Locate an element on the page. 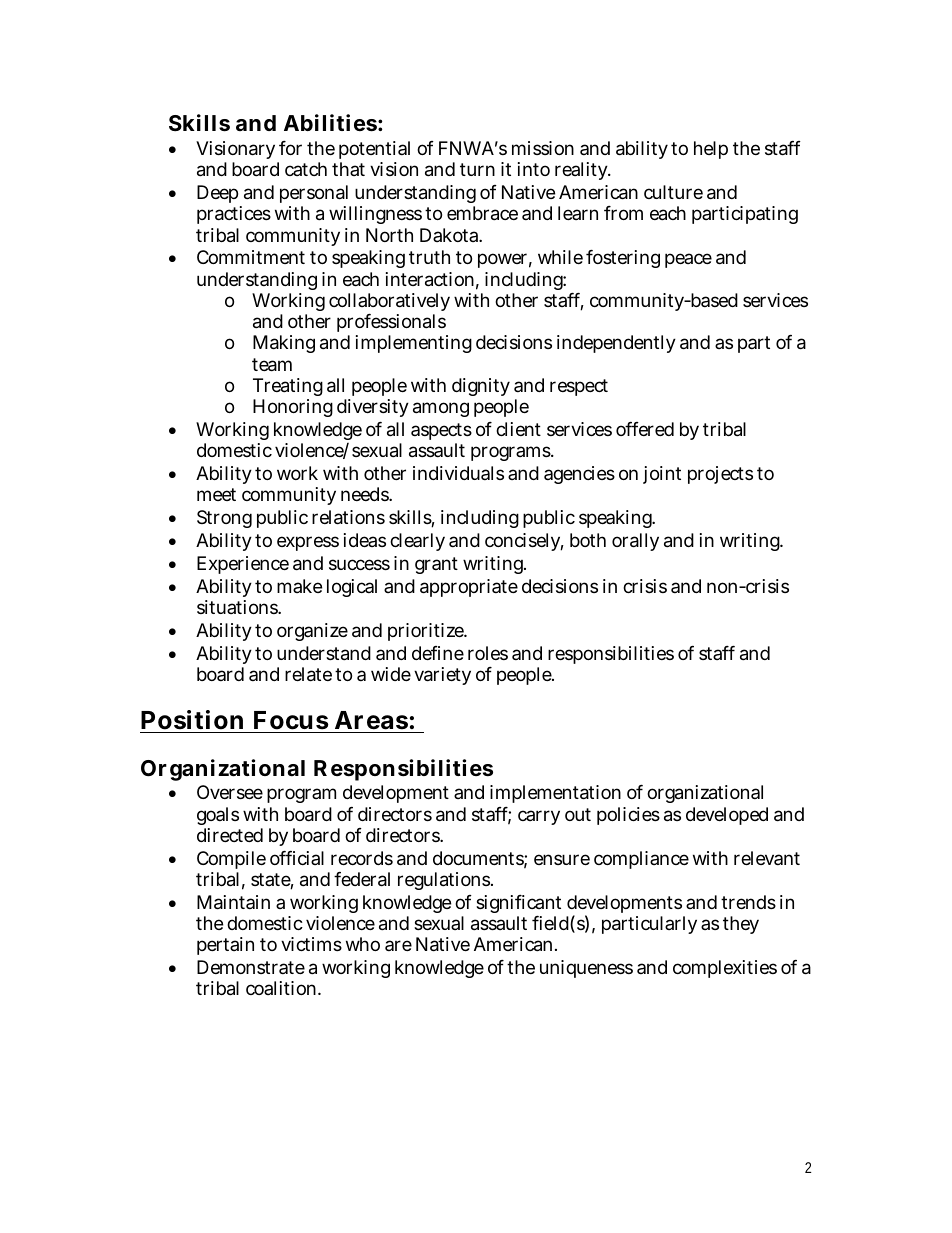 The image size is (952, 1233). Honoring is located at coordinates (293, 408).
